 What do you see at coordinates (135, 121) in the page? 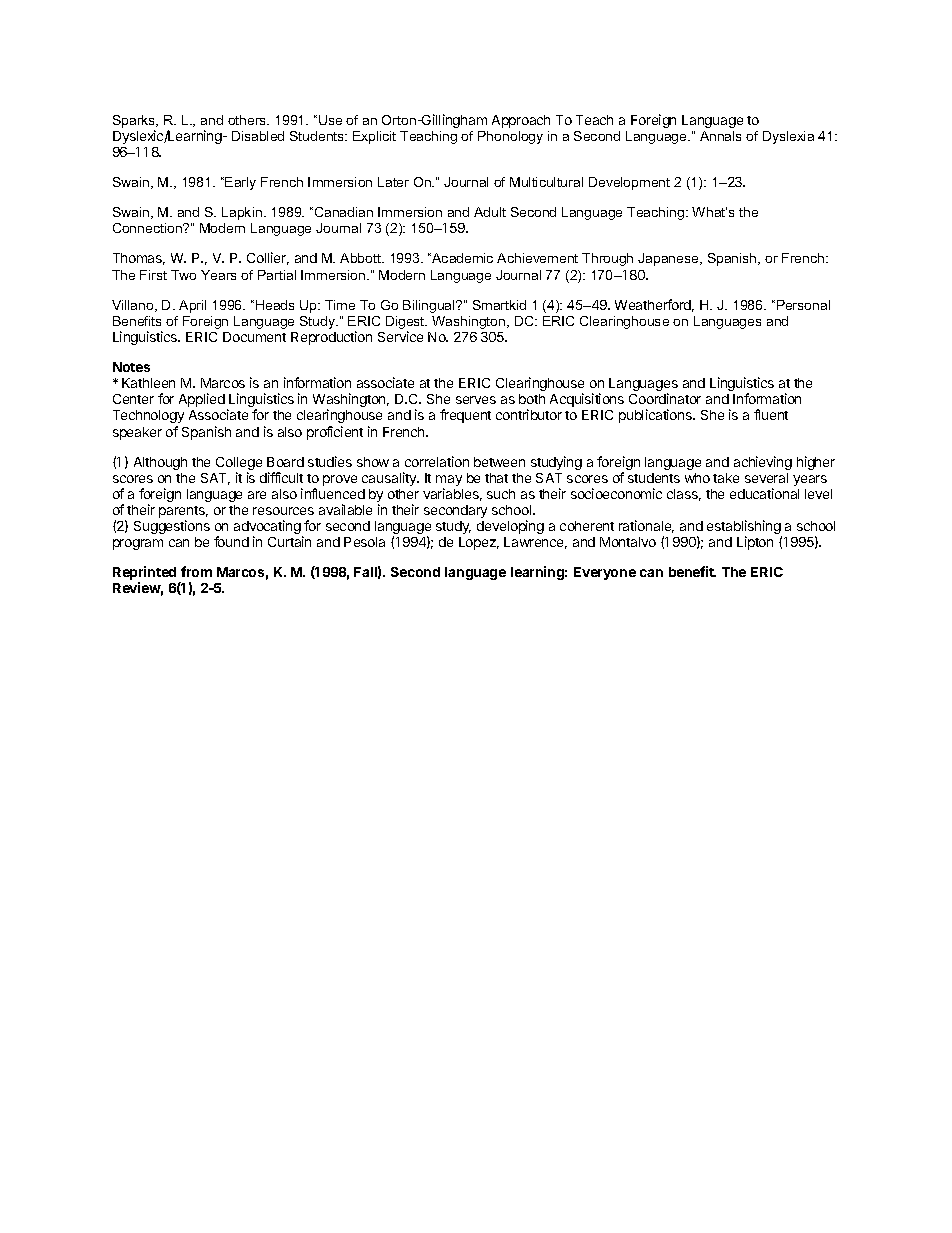
I see `Sparks` at bounding box center [135, 121].
